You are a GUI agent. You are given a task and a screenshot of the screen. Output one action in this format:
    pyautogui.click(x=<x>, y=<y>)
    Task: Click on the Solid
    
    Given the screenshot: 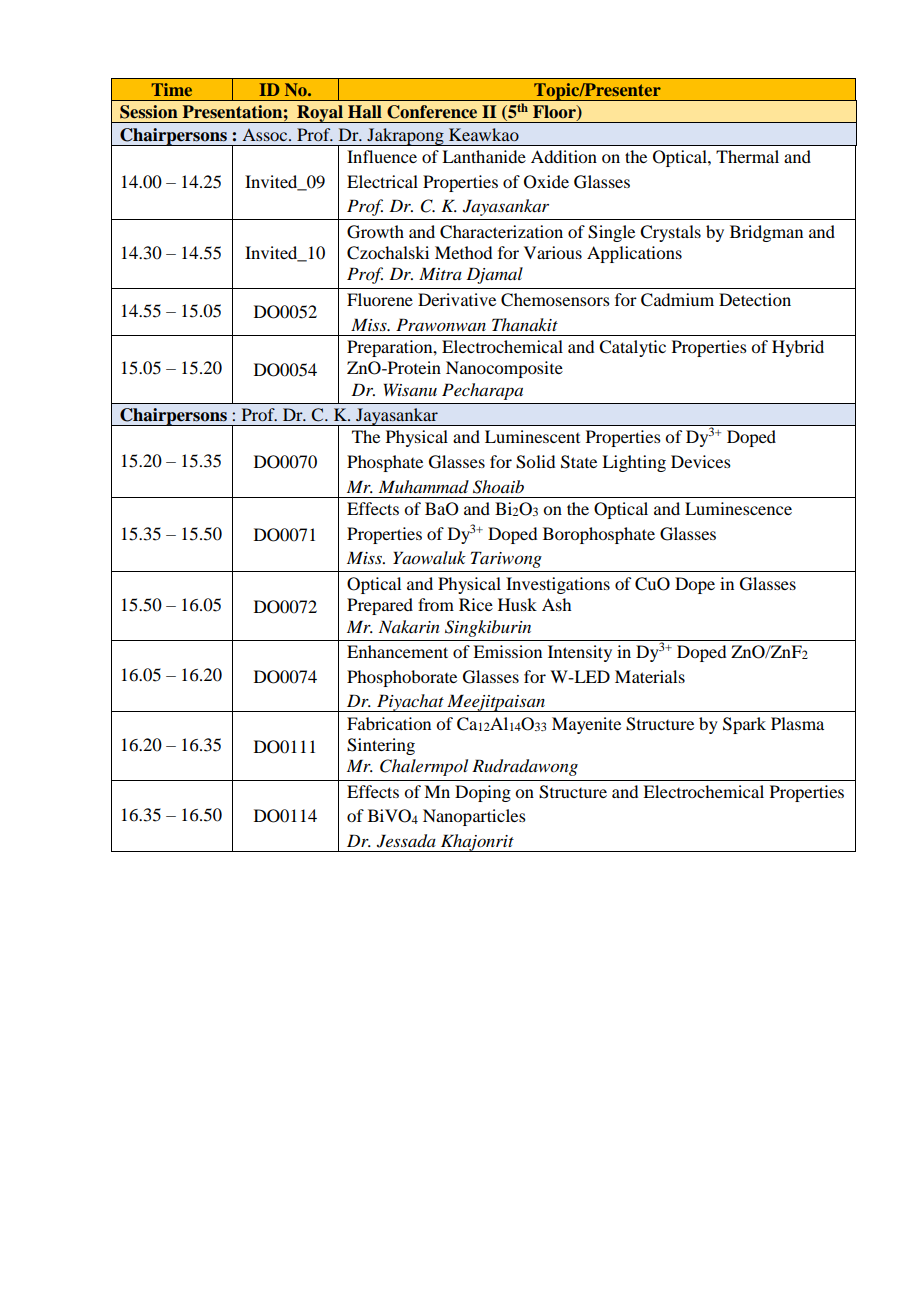 What is the action you would take?
    pyautogui.click(x=535, y=462)
